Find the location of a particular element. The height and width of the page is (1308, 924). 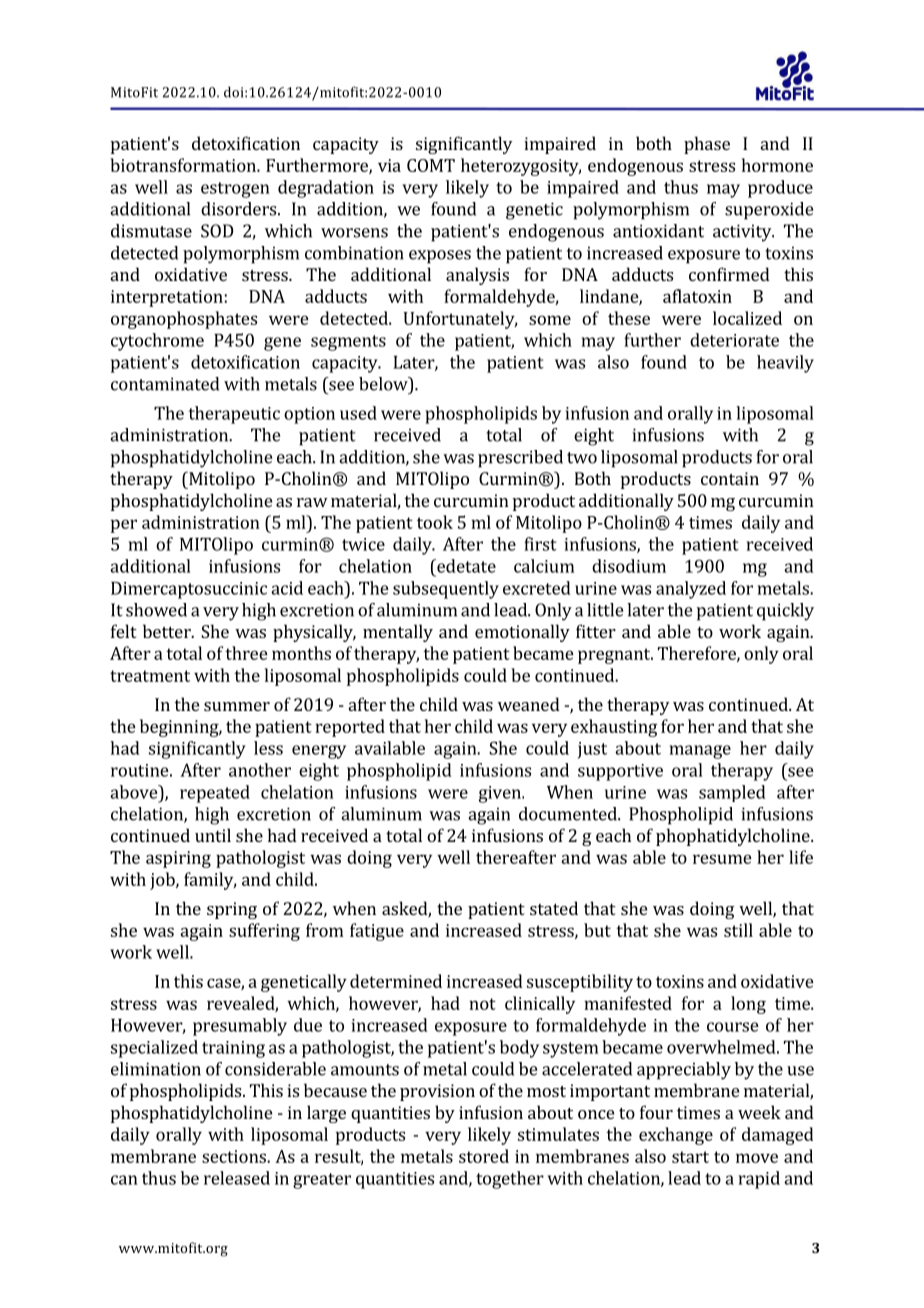

sampled is located at coordinates (732, 793).
